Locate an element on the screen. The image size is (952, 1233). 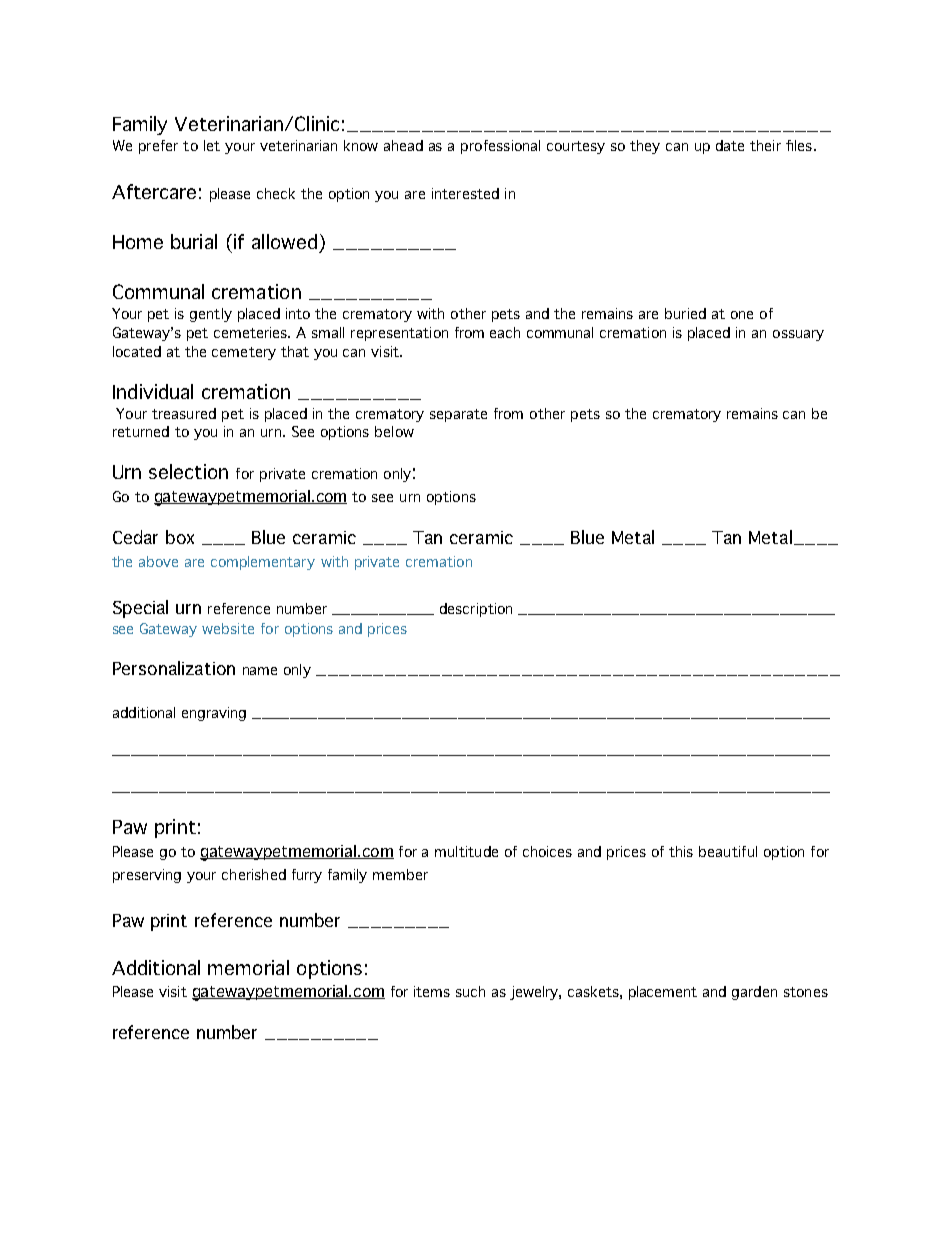
date is located at coordinates (730, 145).
